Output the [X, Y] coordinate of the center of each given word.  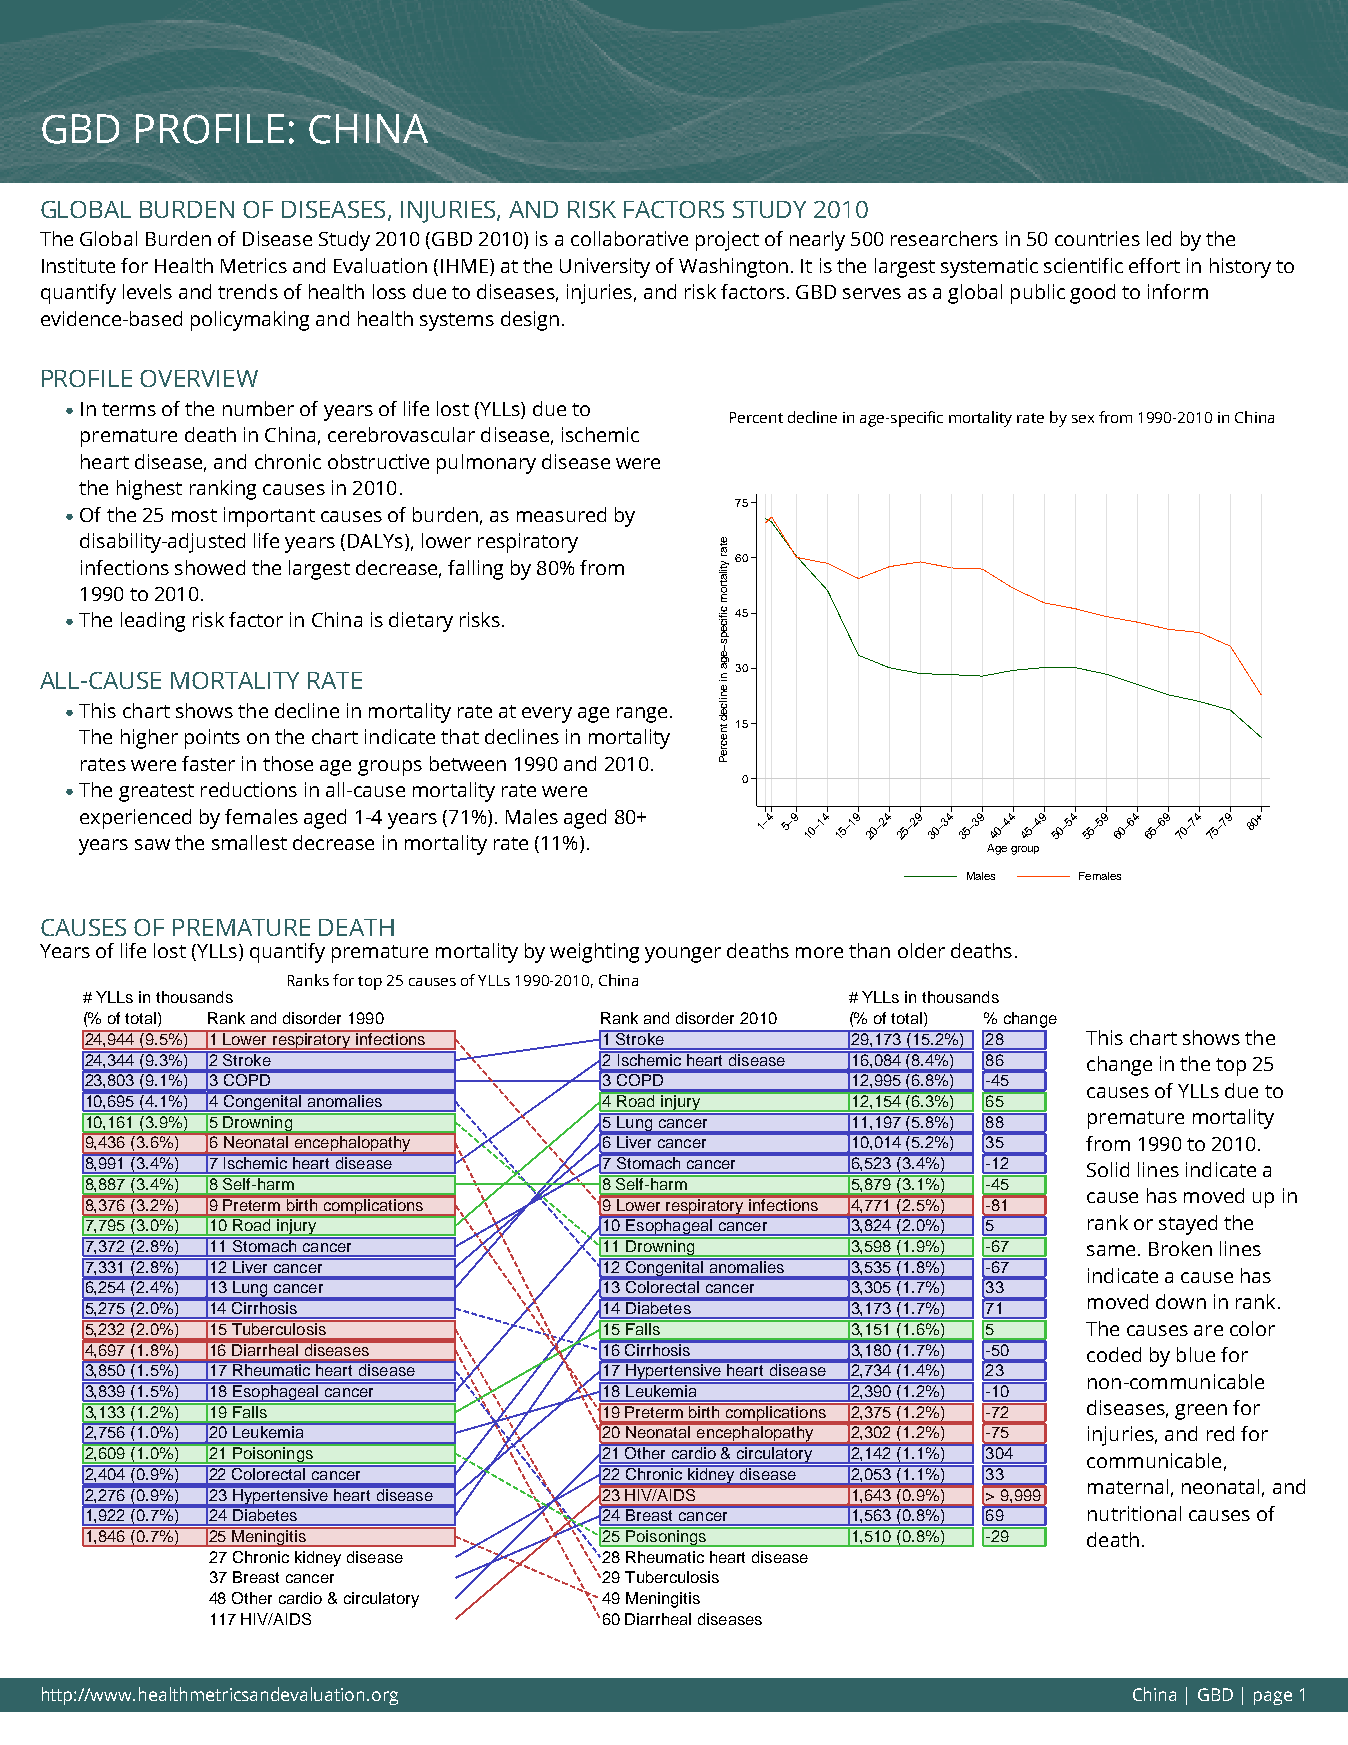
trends [248, 291]
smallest [249, 842]
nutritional [1134, 1513]
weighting [594, 953]
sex [1083, 419]
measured [561, 514]
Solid [1108, 1169]
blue [1196, 1354]
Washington [733, 268]
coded [1114, 1354]
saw [152, 844]
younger [683, 955]
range [642, 715]
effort [1154, 265]
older [921, 950]
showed [210, 567]
